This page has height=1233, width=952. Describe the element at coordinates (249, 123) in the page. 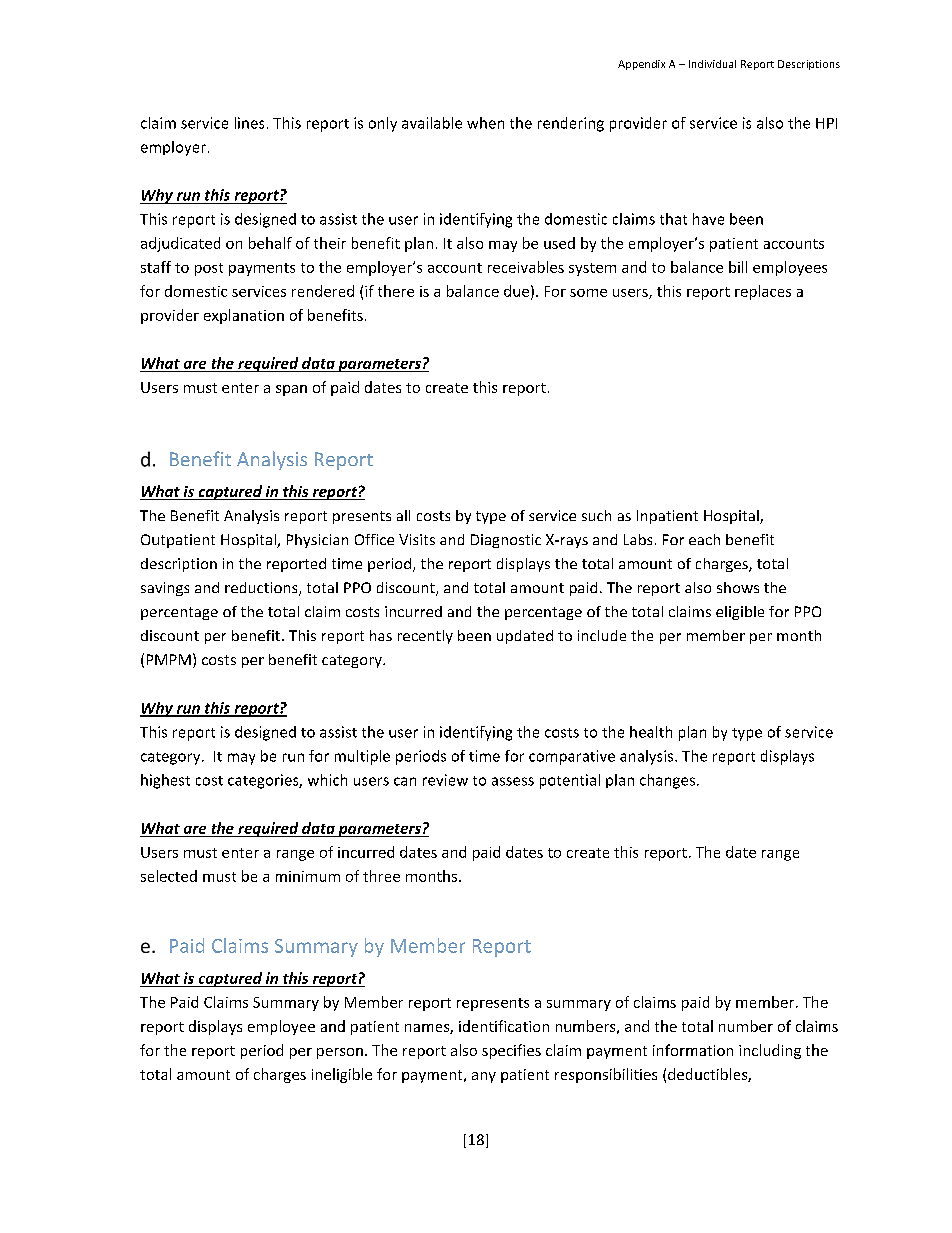

I see `lines` at that location.
